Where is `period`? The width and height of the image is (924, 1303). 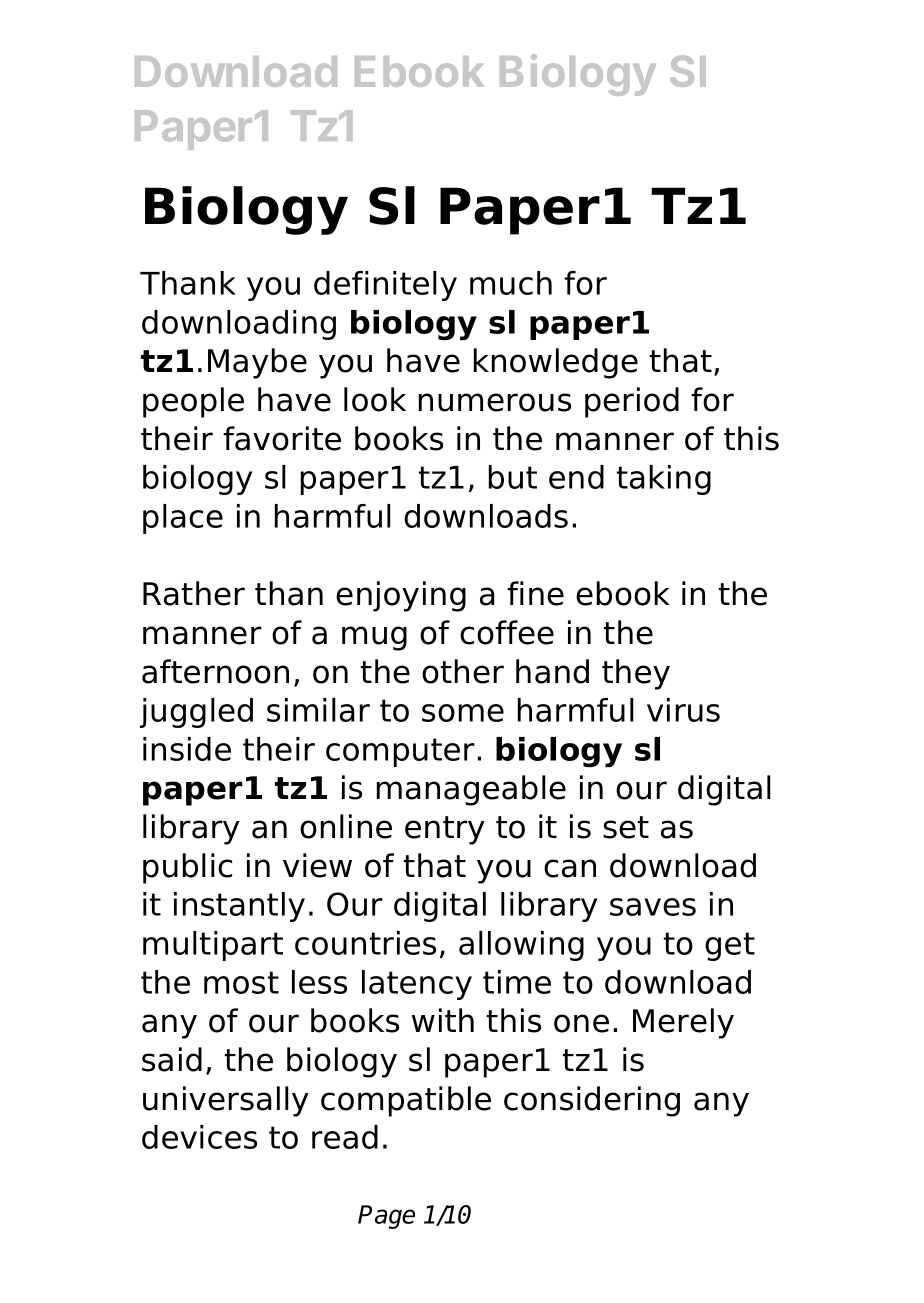 period is located at coordinates (632, 402).
